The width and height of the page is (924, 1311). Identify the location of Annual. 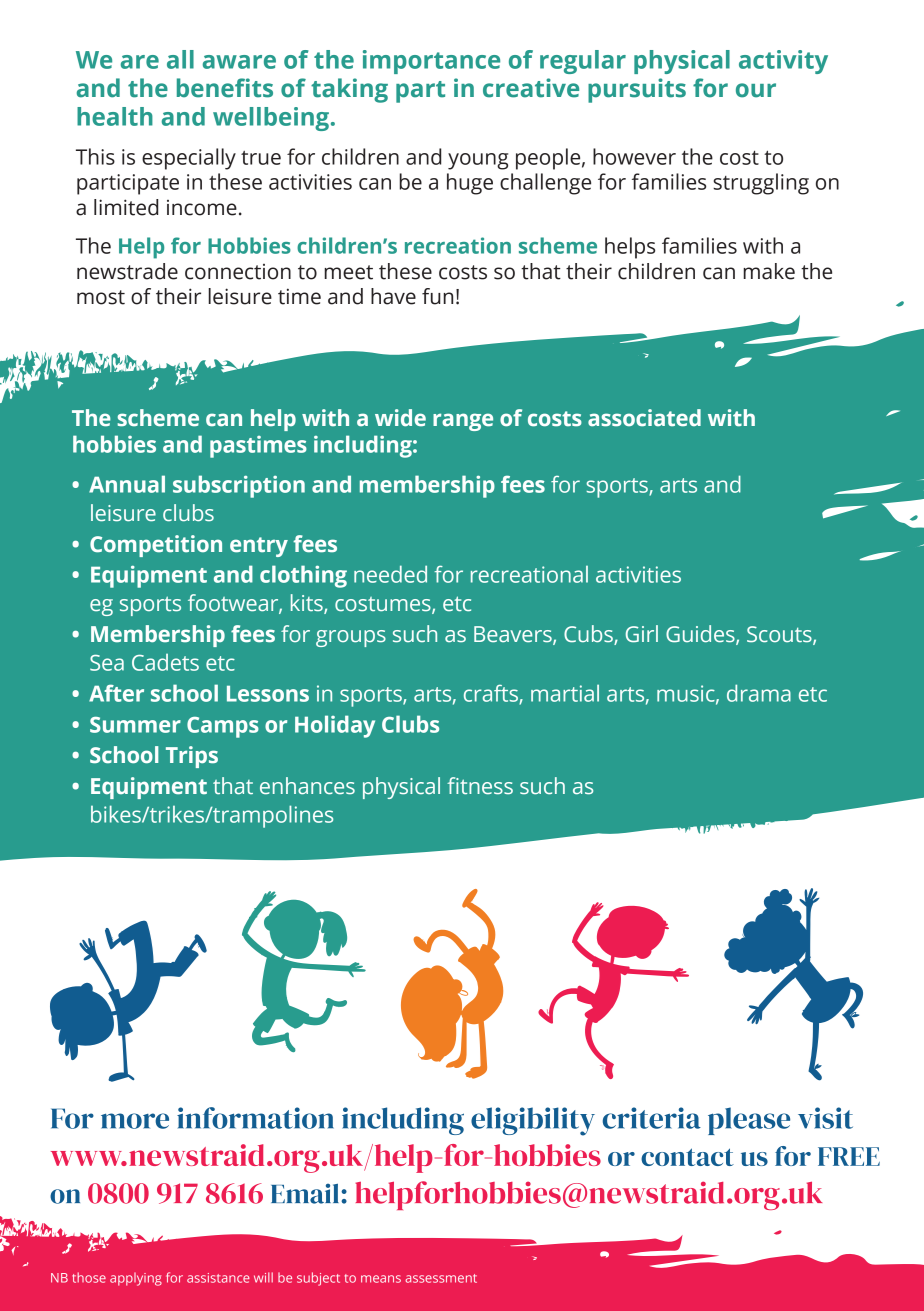
(127, 484).
